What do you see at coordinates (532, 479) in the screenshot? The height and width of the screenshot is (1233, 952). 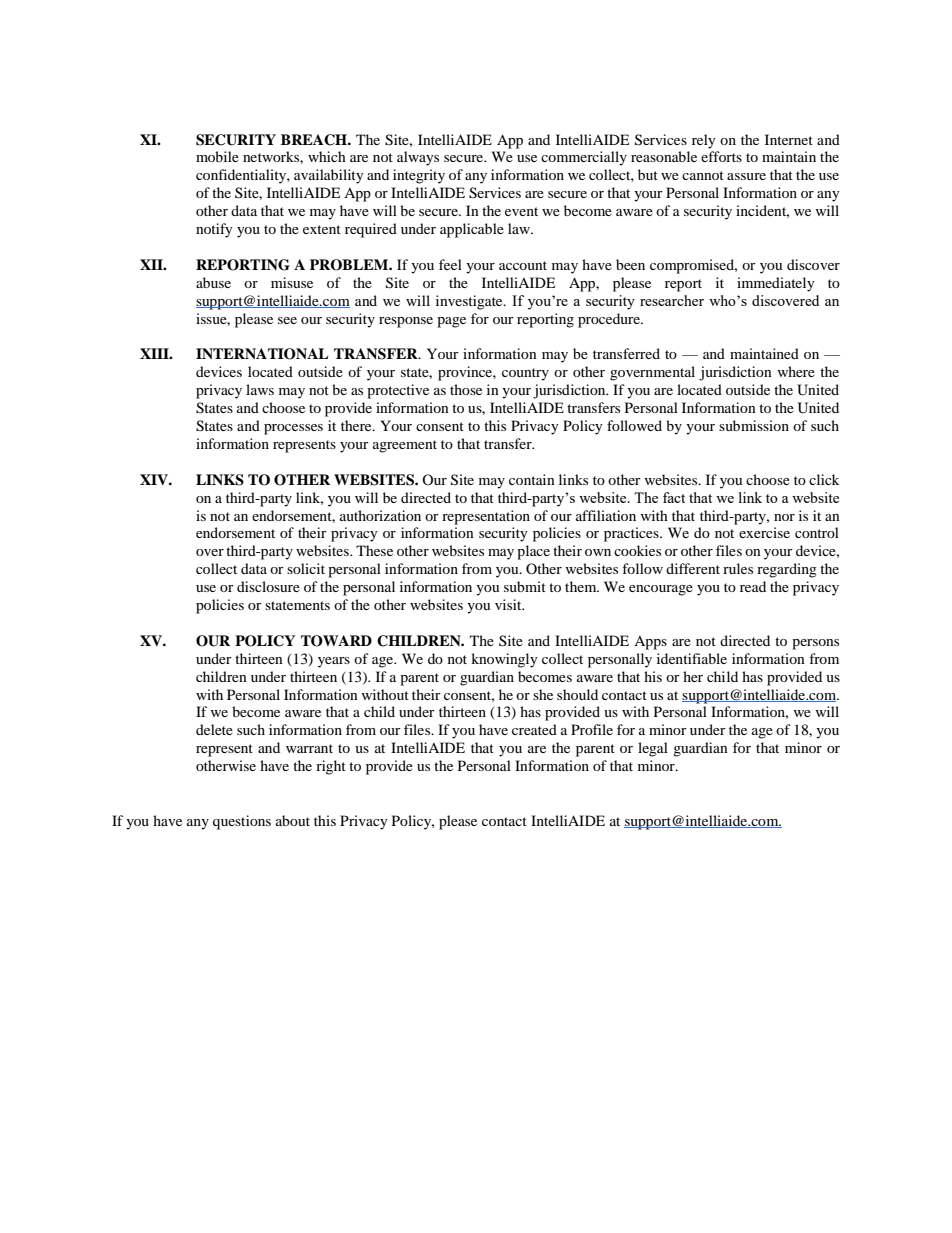 I see `contain` at bounding box center [532, 479].
